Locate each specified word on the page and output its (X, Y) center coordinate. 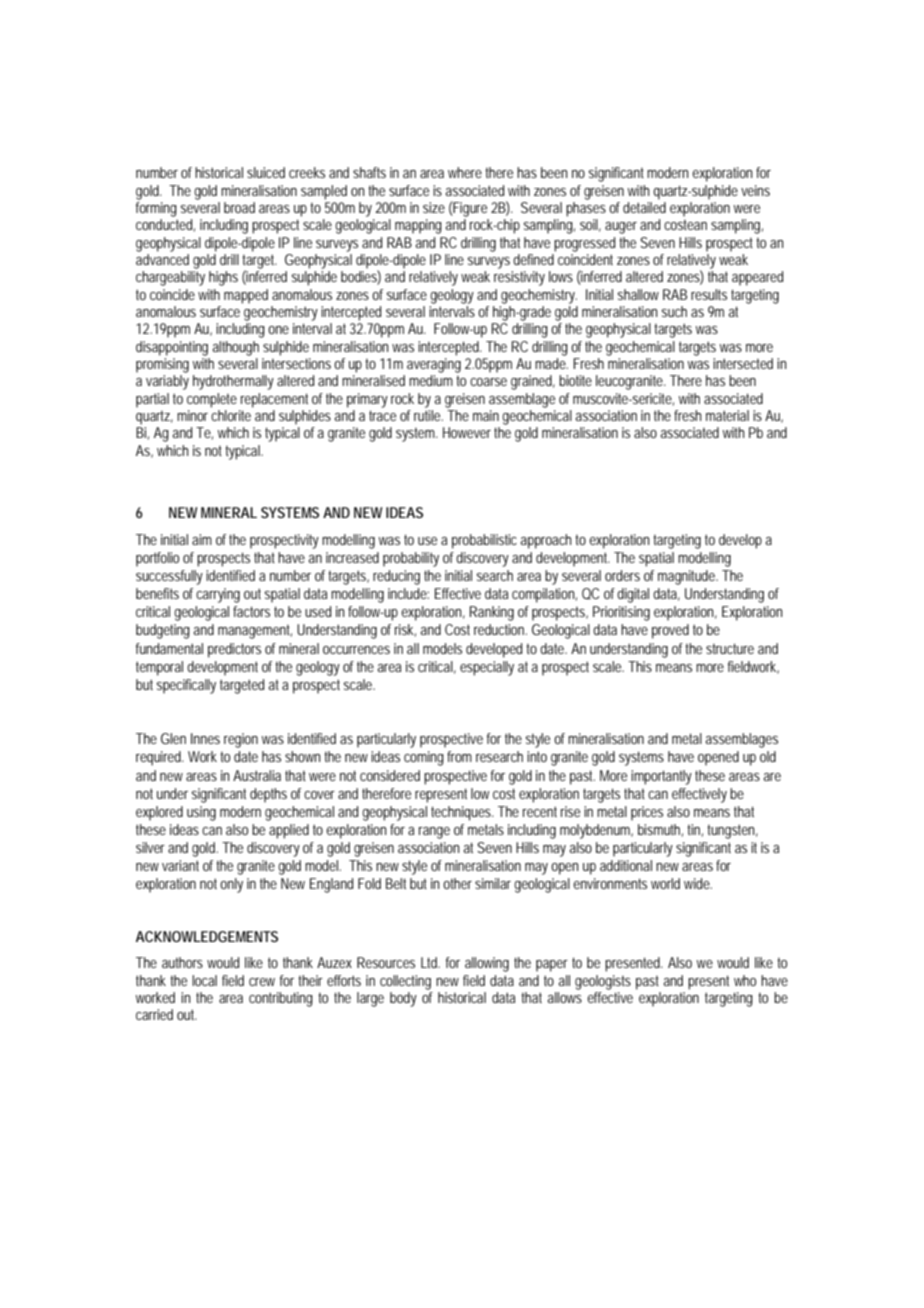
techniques (462, 813)
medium (433, 380)
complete (212, 400)
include (408, 593)
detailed (644, 207)
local (204, 980)
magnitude (688, 577)
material (727, 415)
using (201, 813)
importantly (661, 777)
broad (239, 207)
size (434, 207)
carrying (218, 595)
